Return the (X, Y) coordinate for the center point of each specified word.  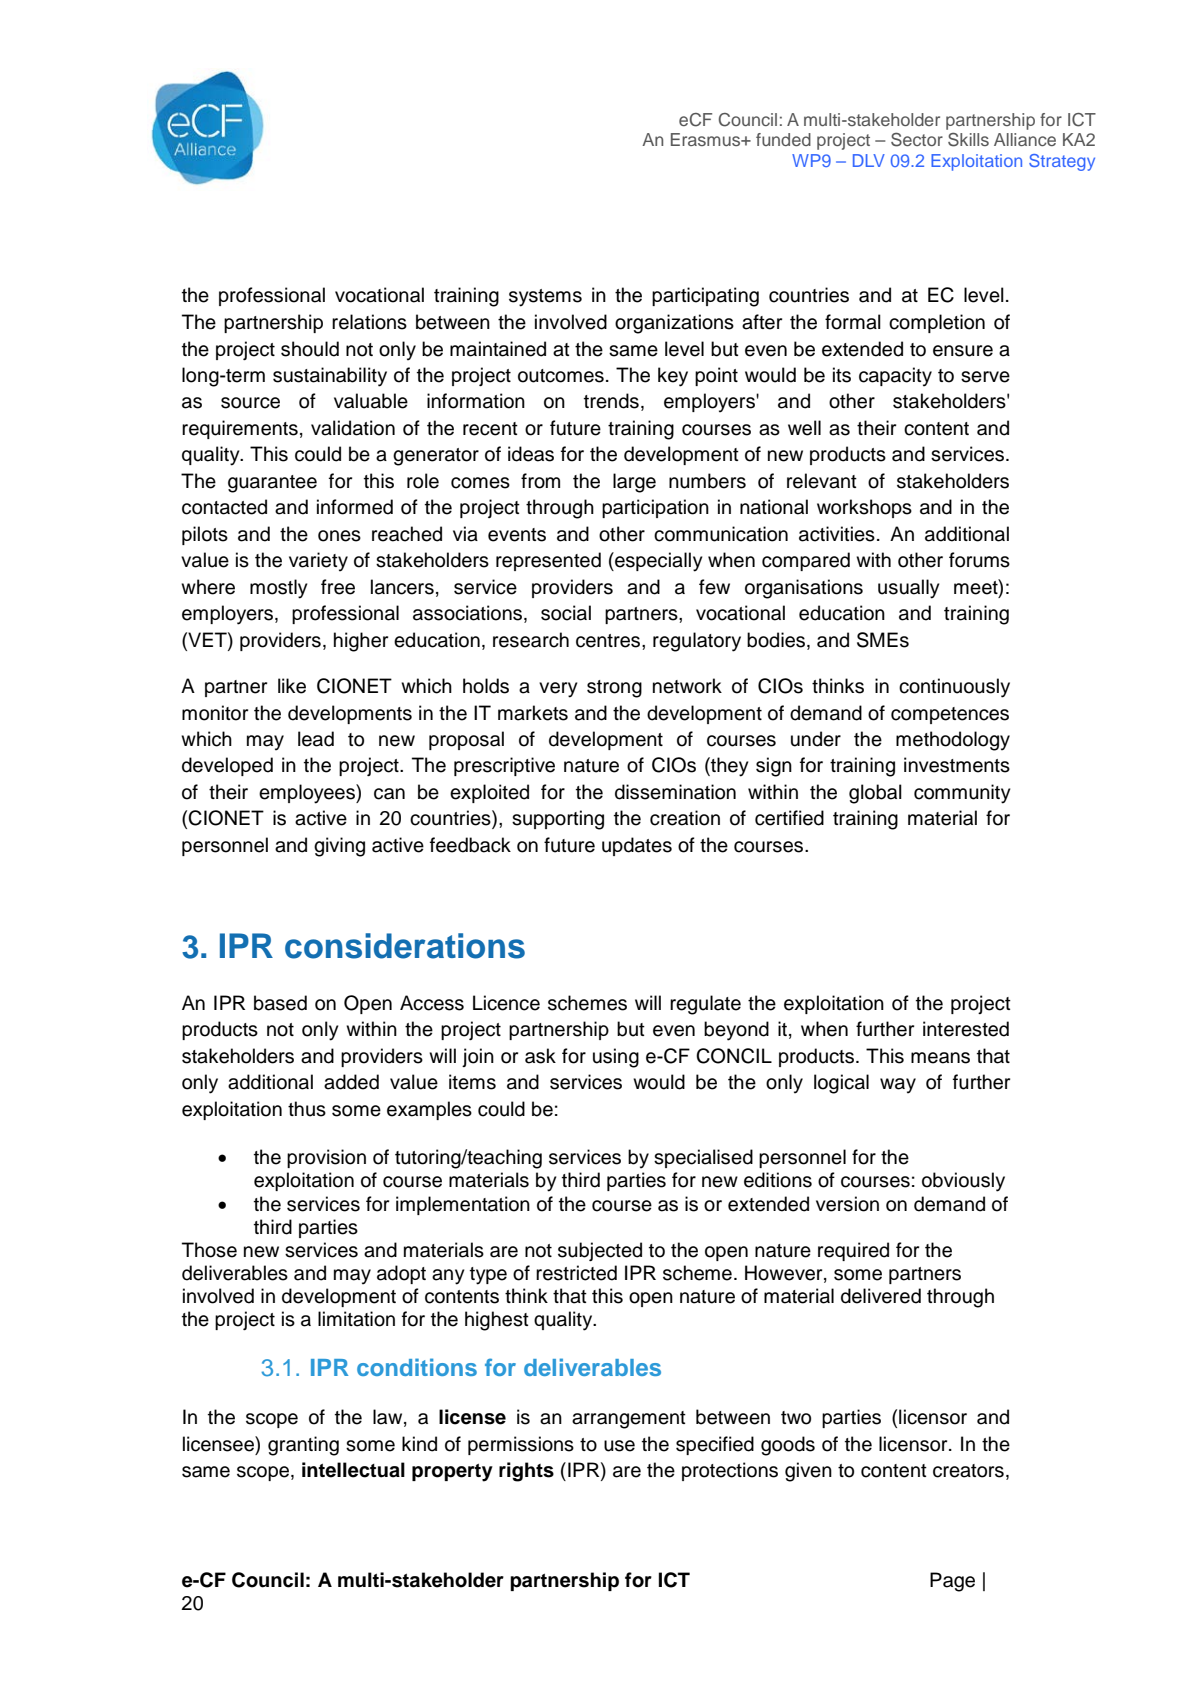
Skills (968, 140)
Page (952, 1582)
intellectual (353, 1470)
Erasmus (707, 139)
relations (369, 322)
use (619, 1446)
